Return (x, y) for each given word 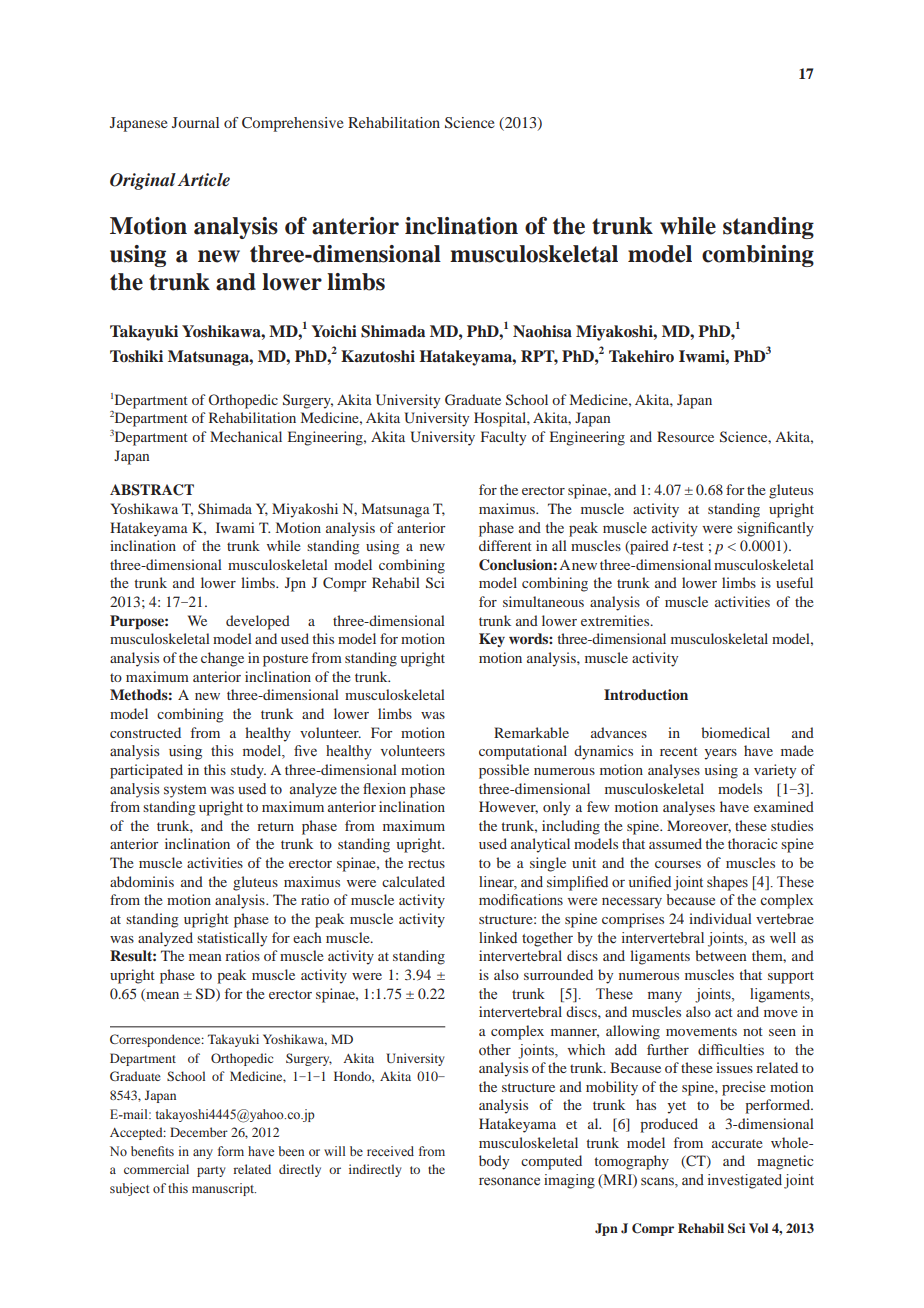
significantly (775, 529)
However (508, 807)
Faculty (503, 438)
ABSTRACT (152, 490)
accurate (737, 1143)
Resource (685, 436)
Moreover (699, 826)
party (211, 1171)
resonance (509, 1181)
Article (203, 179)
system (185, 791)
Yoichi (334, 331)
